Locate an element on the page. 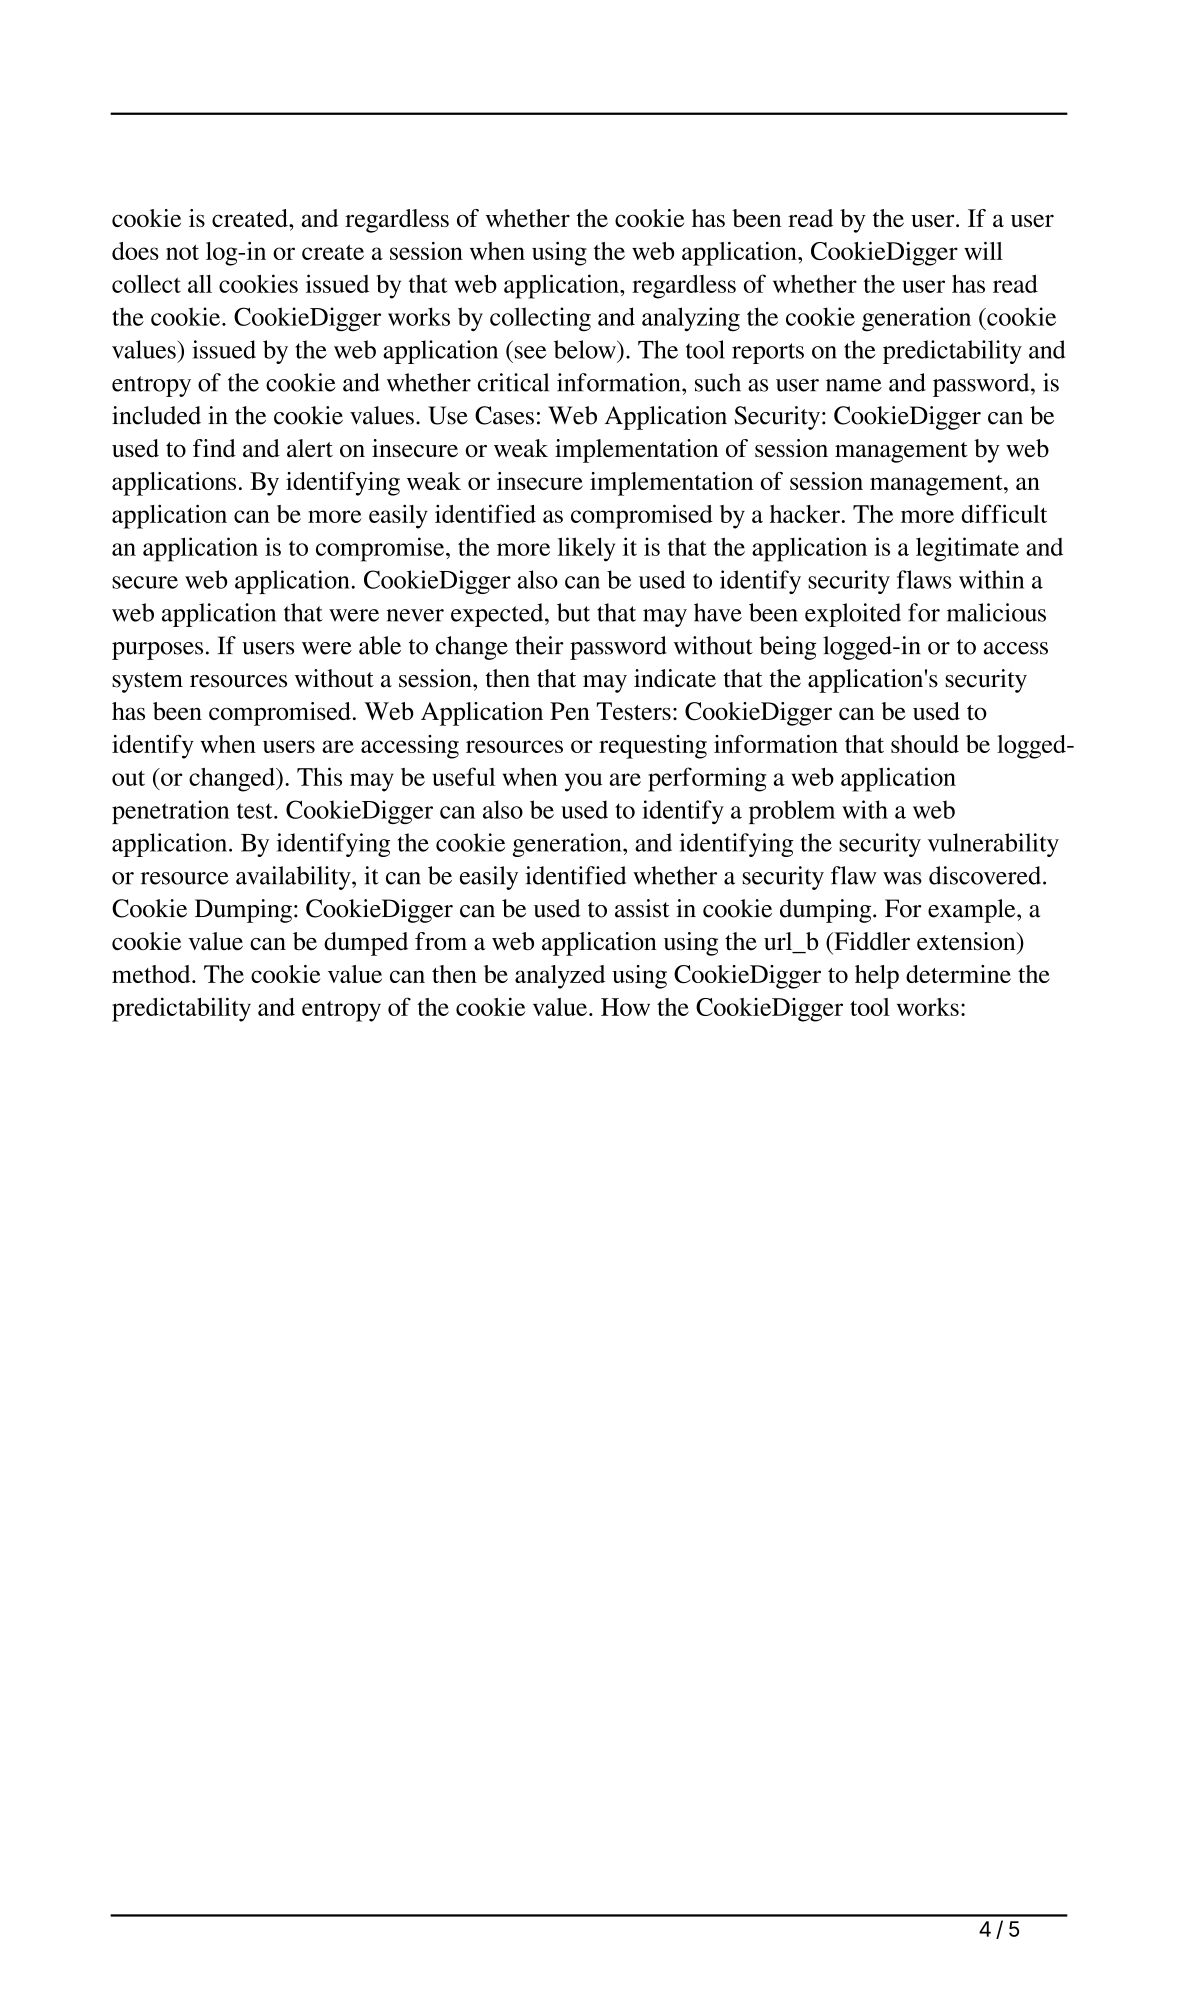 Image resolution: width=1178 pixels, height=1990 pixels. will is located at coordinates (983, 251).
